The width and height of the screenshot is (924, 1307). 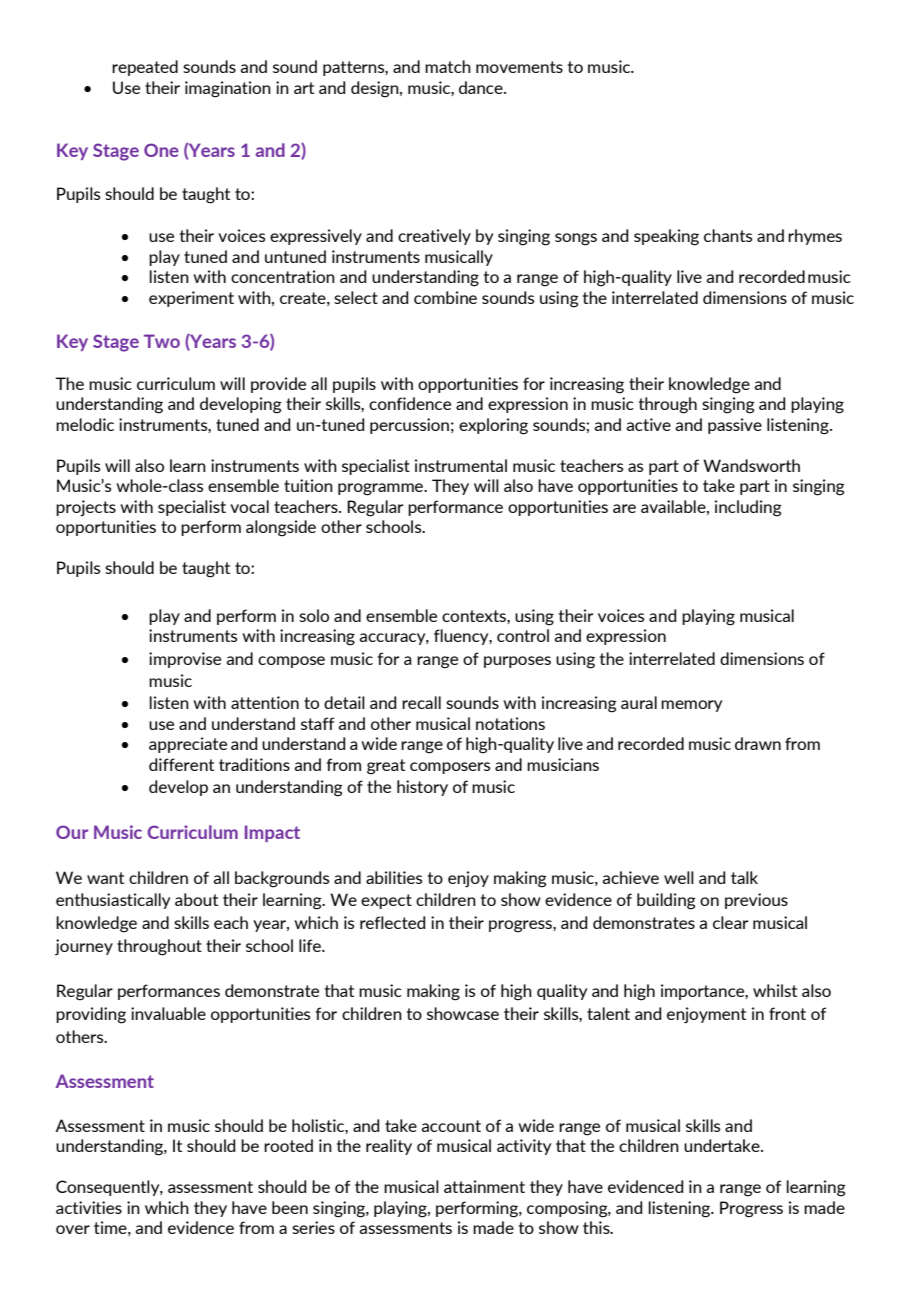 What do you see at coordinates (482, 87) in the screenshot?
I see `dance` at bounding box center [482, 87].
